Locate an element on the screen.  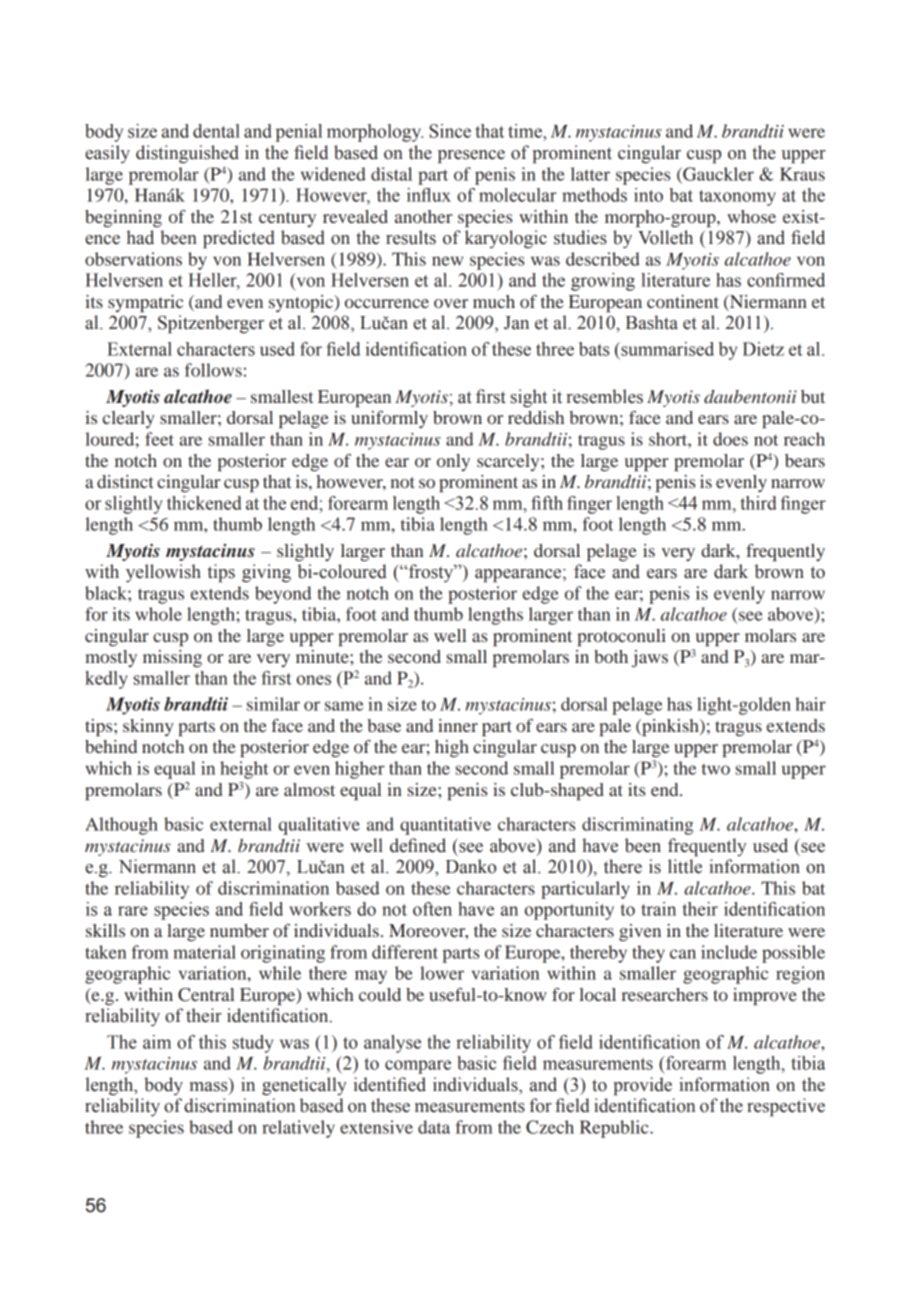
two is located at coordinates (716, 769).
